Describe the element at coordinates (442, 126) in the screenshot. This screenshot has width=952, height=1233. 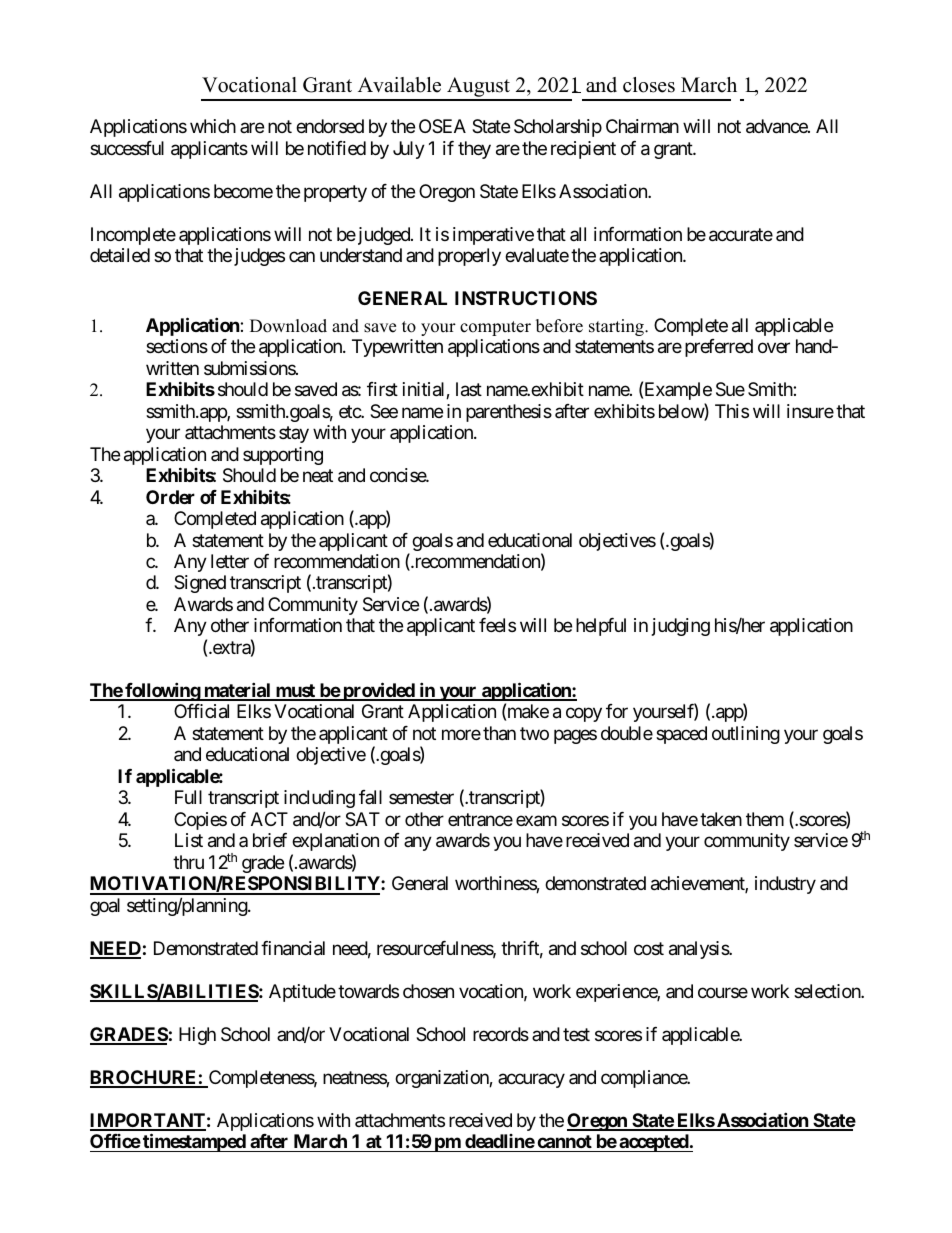
I see `OSEA` at that location.
